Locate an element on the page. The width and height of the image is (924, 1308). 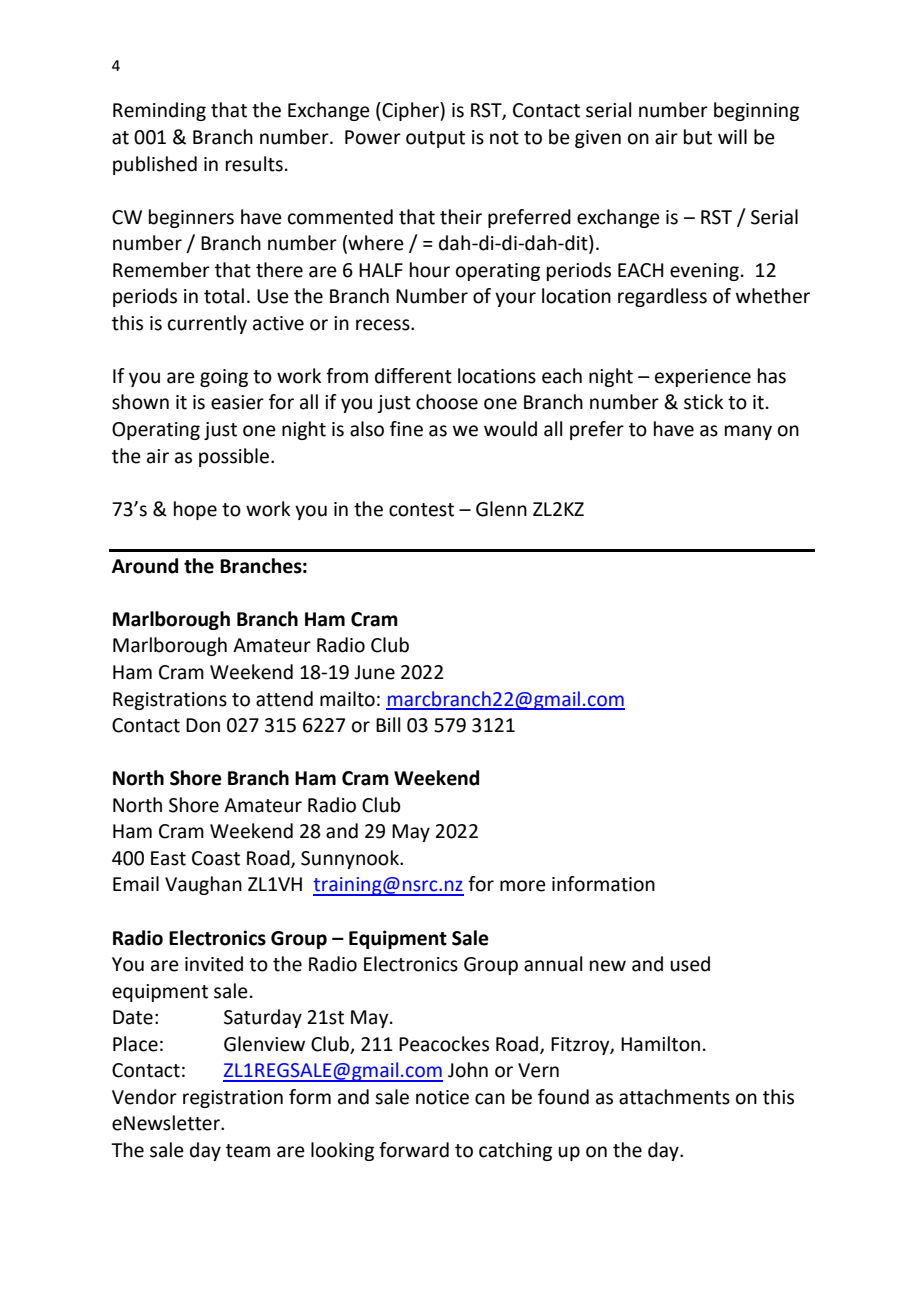
notice is located at coordinates (442, 1097).
